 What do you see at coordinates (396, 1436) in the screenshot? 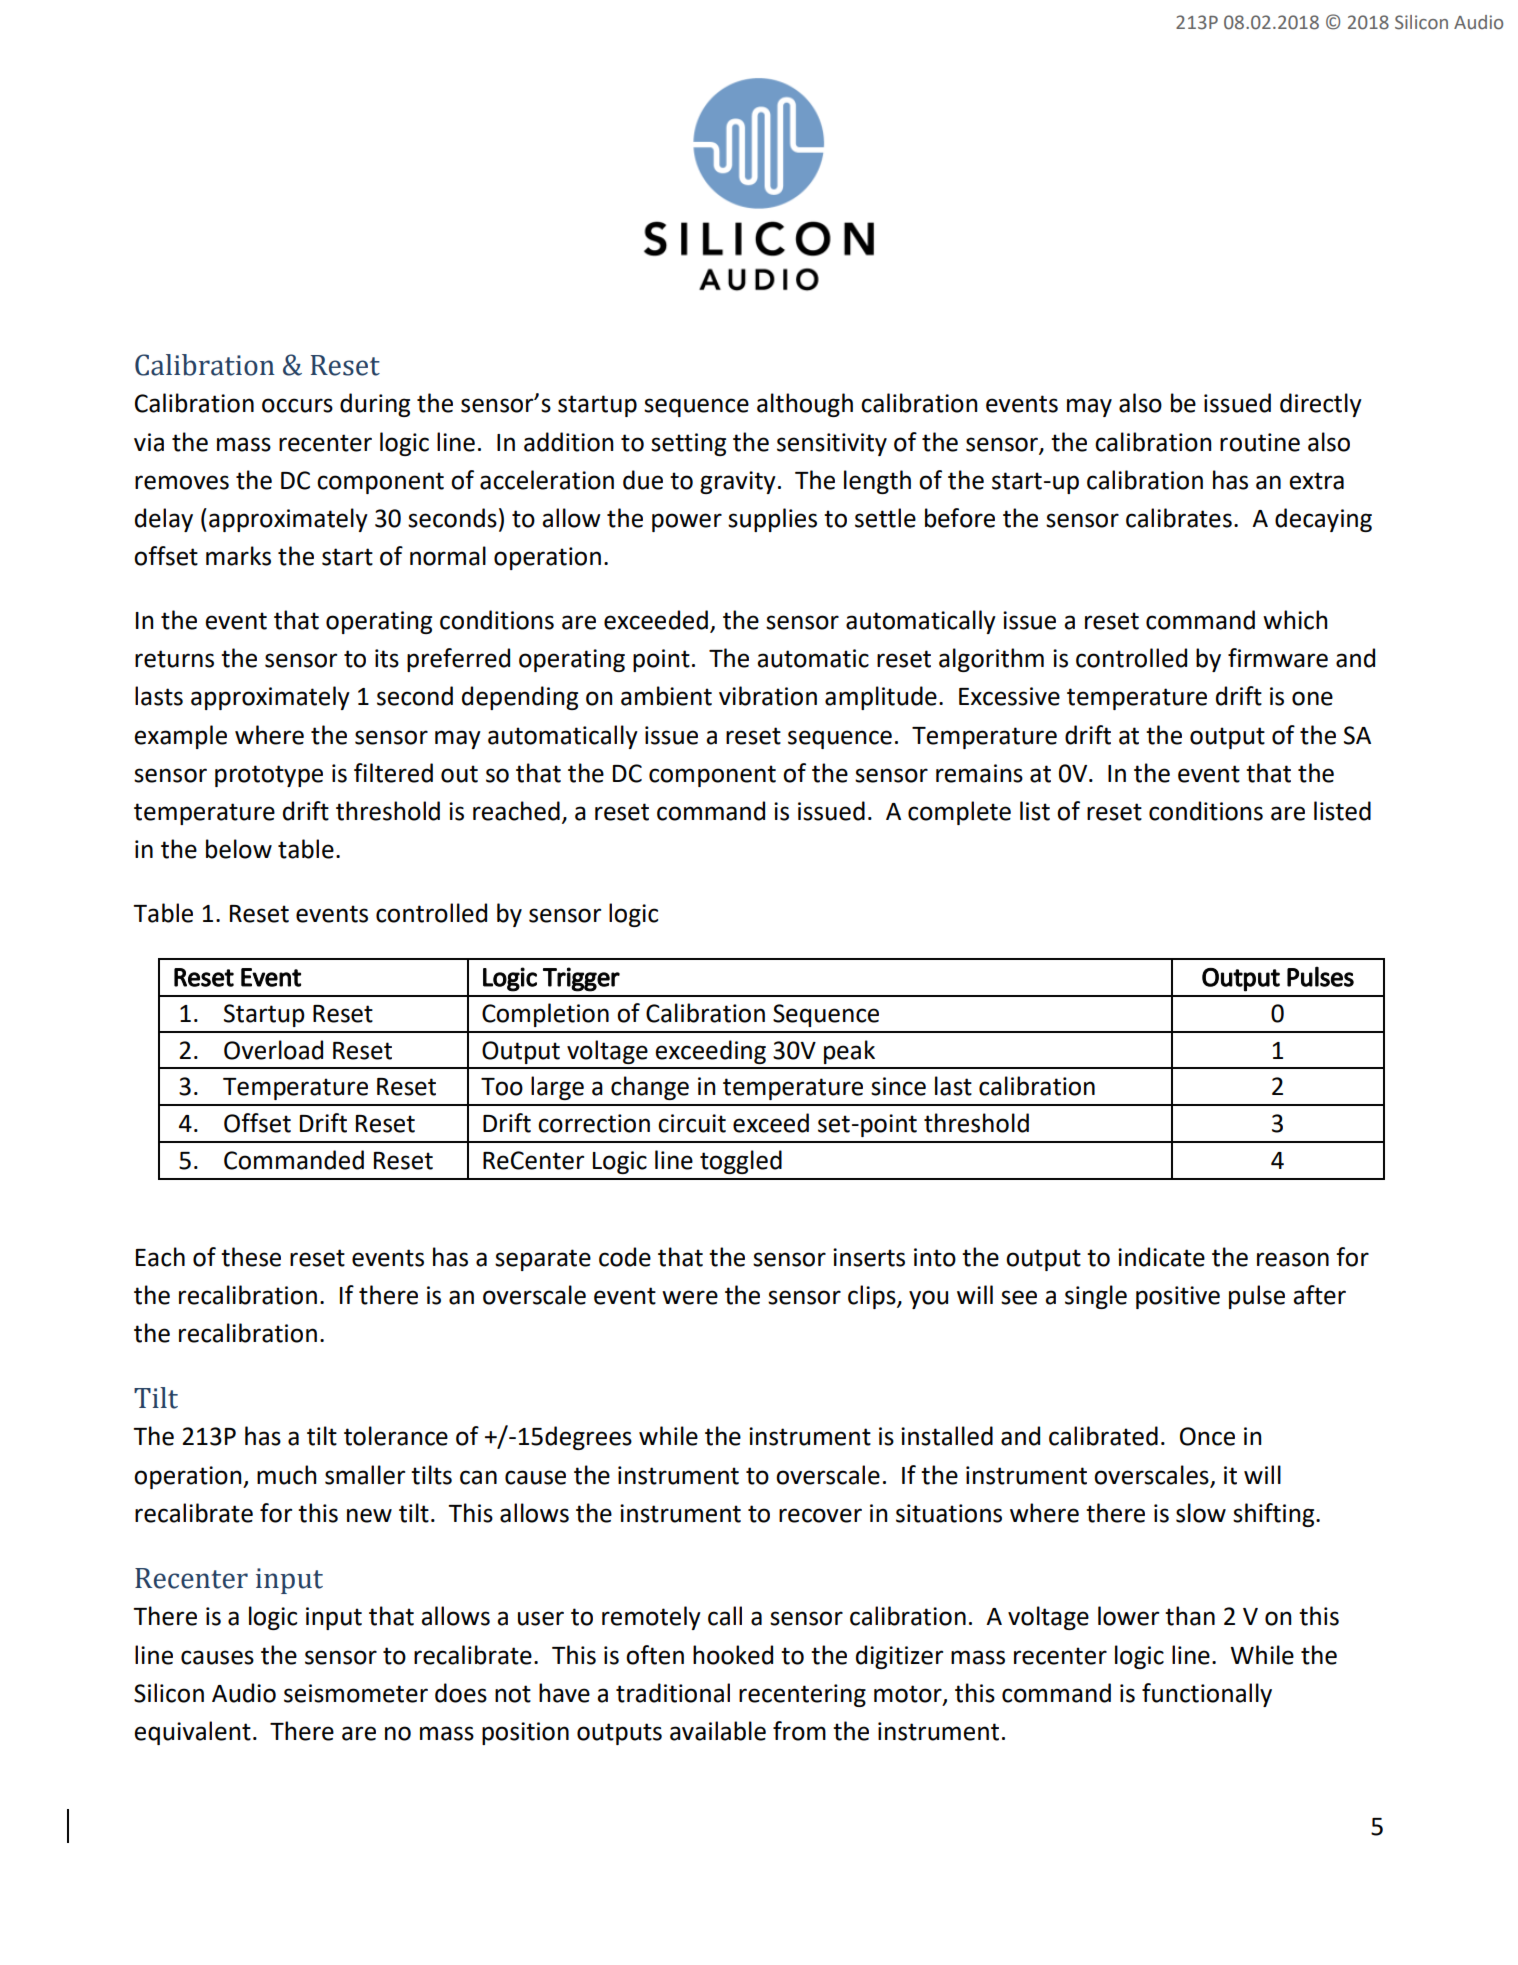
I see `tolerance` at bounding box center [396, 1436].
